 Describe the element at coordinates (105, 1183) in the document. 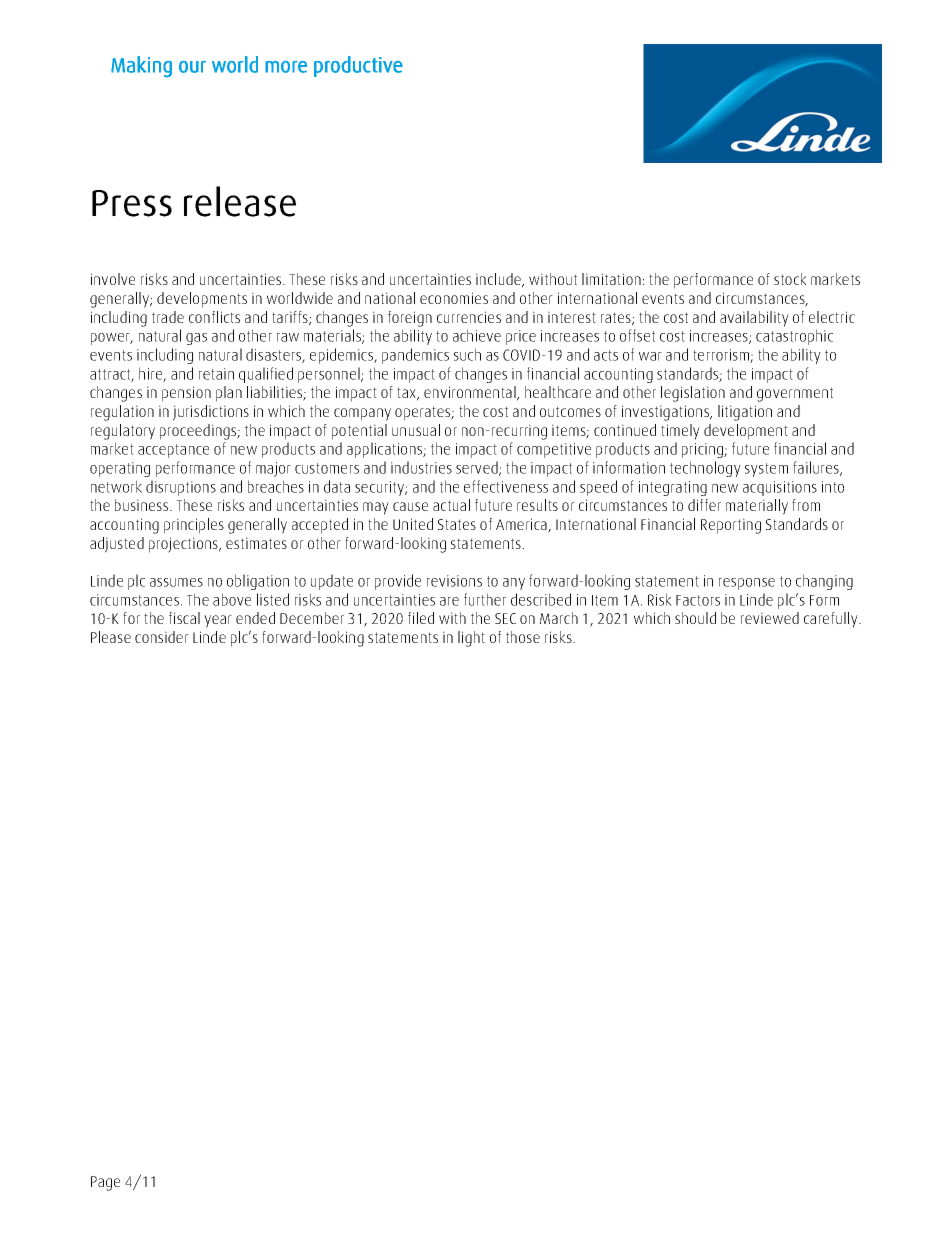

I see `Page` at that location.
